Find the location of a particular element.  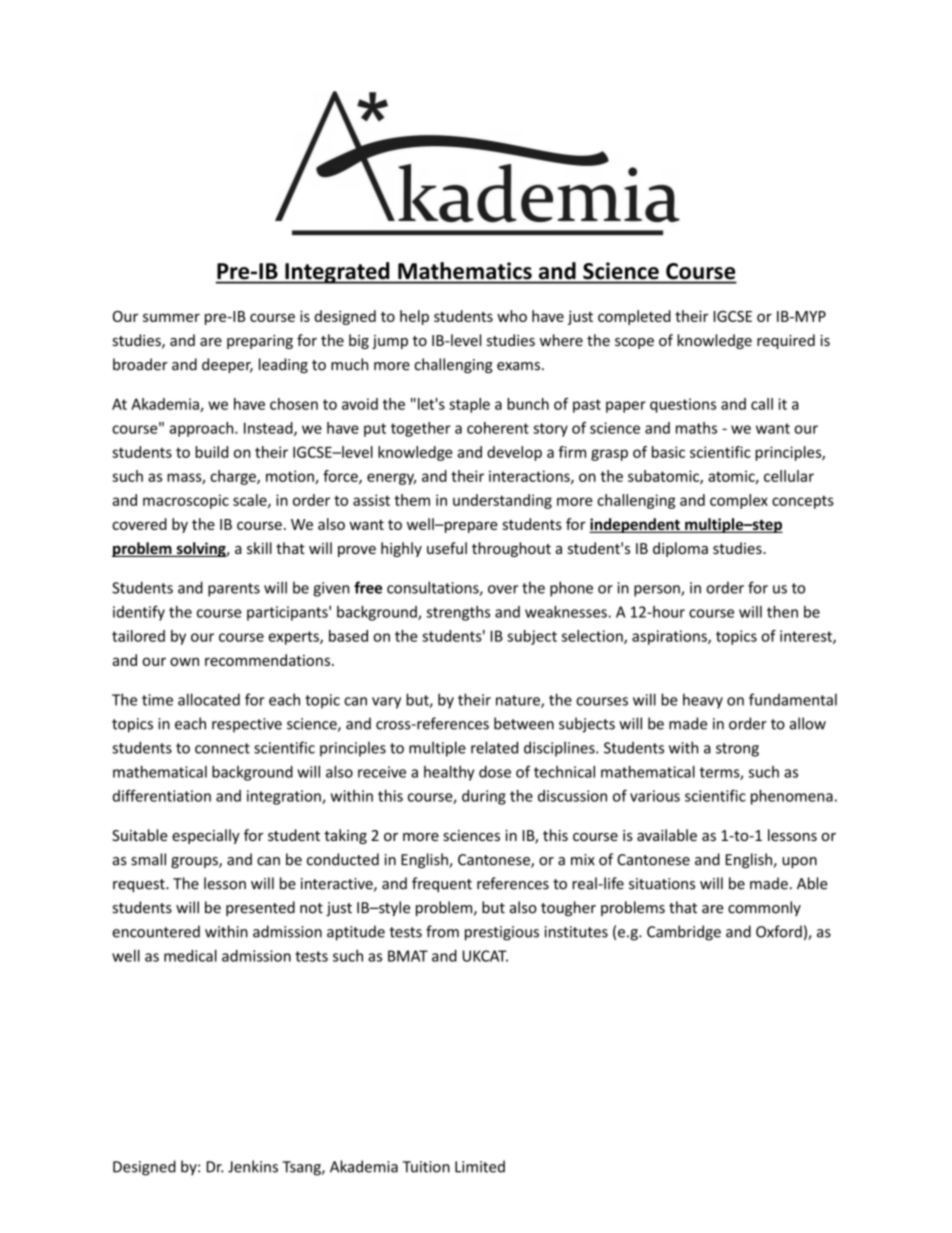

who is located at coordinates (512, 316).
